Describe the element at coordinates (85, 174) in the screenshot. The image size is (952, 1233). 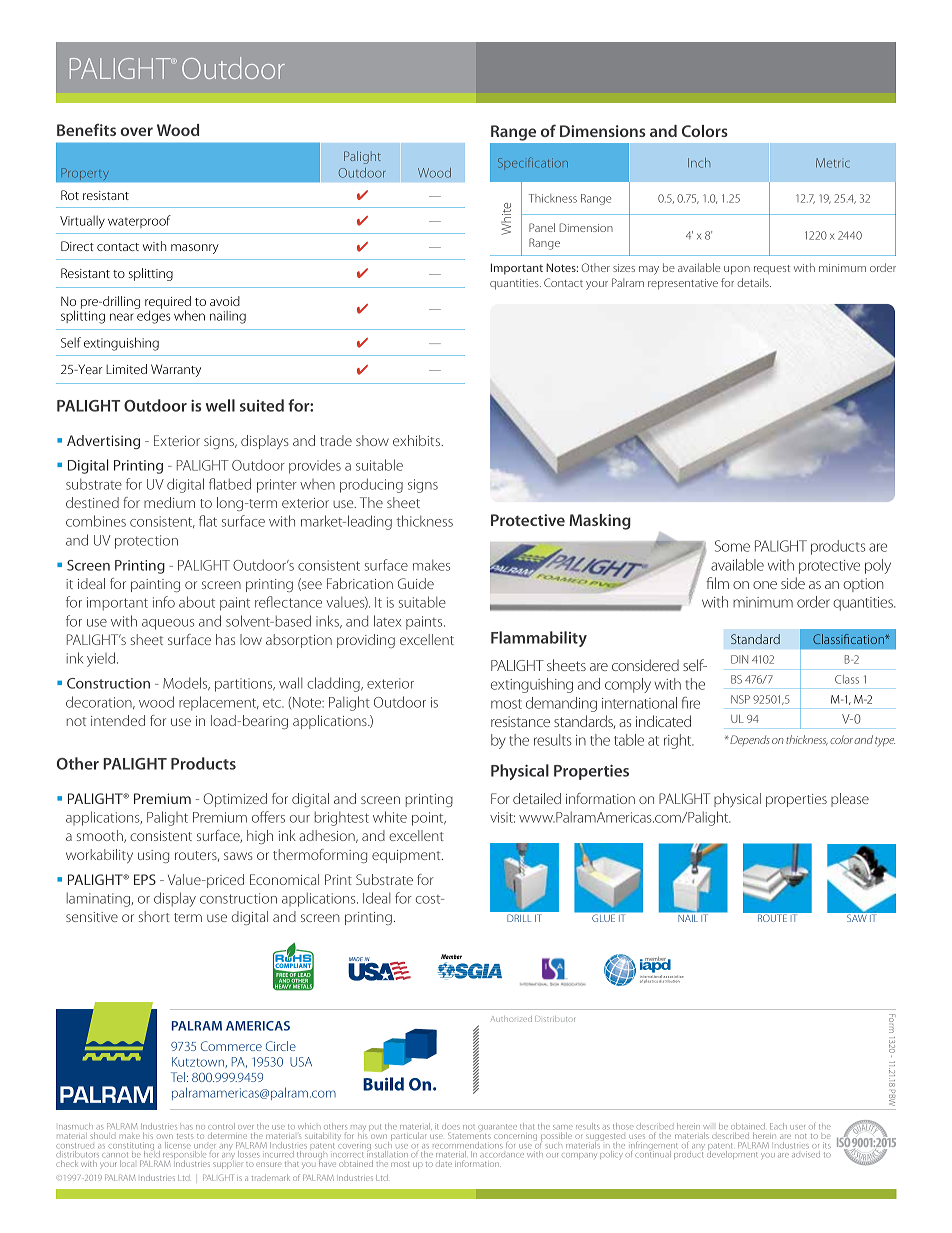
I see `Property` at that location.
